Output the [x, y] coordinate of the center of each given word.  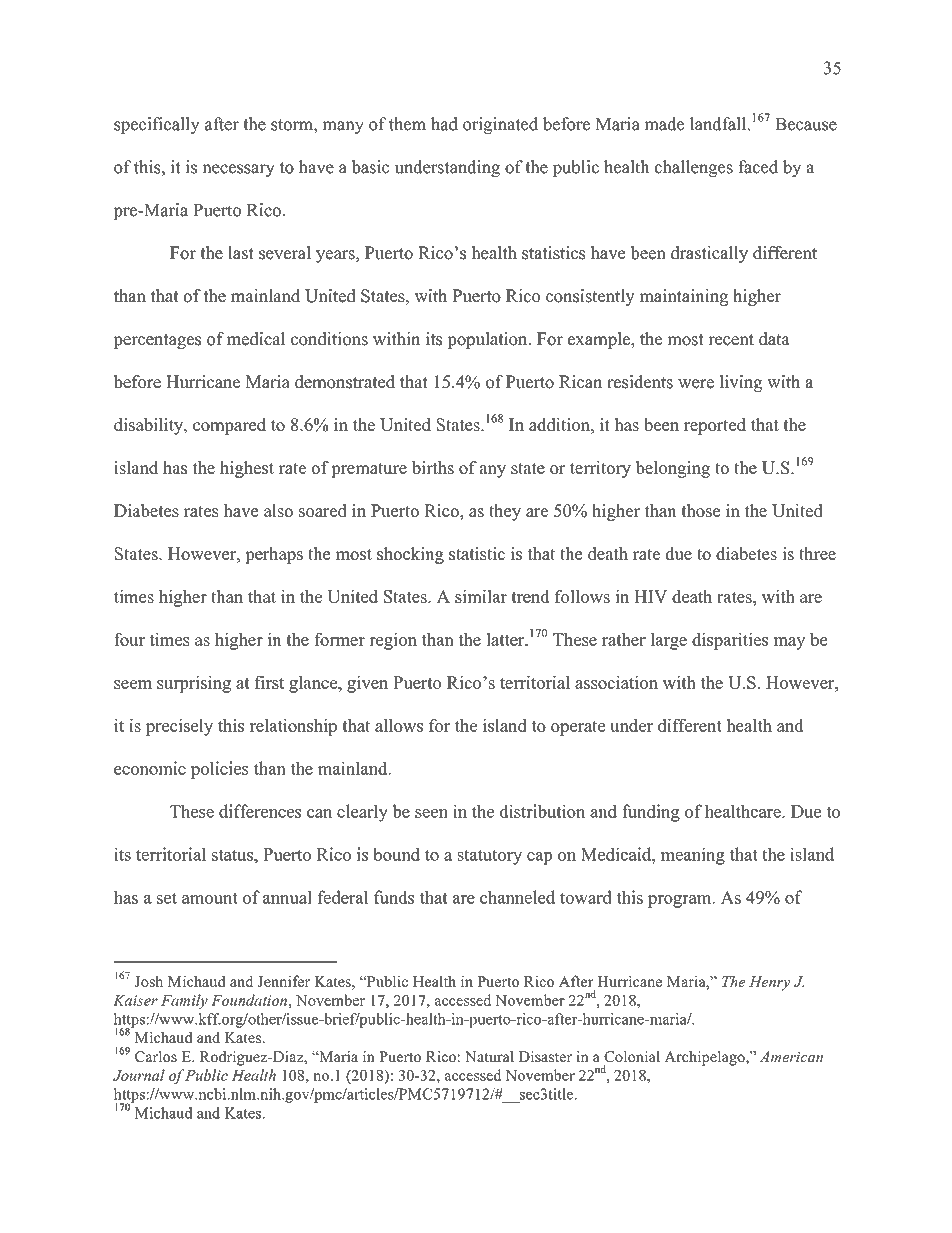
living [740, 383]
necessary [239, 170]
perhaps [274, 555]
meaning [693, 856]
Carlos [156, 1056]
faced [758, 167]
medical [256, 339]
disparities [730, 641]
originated [500, 125]
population [488, 340]
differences [260, 811]
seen [431, 813]
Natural [489, 1056]
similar [481, 596]
